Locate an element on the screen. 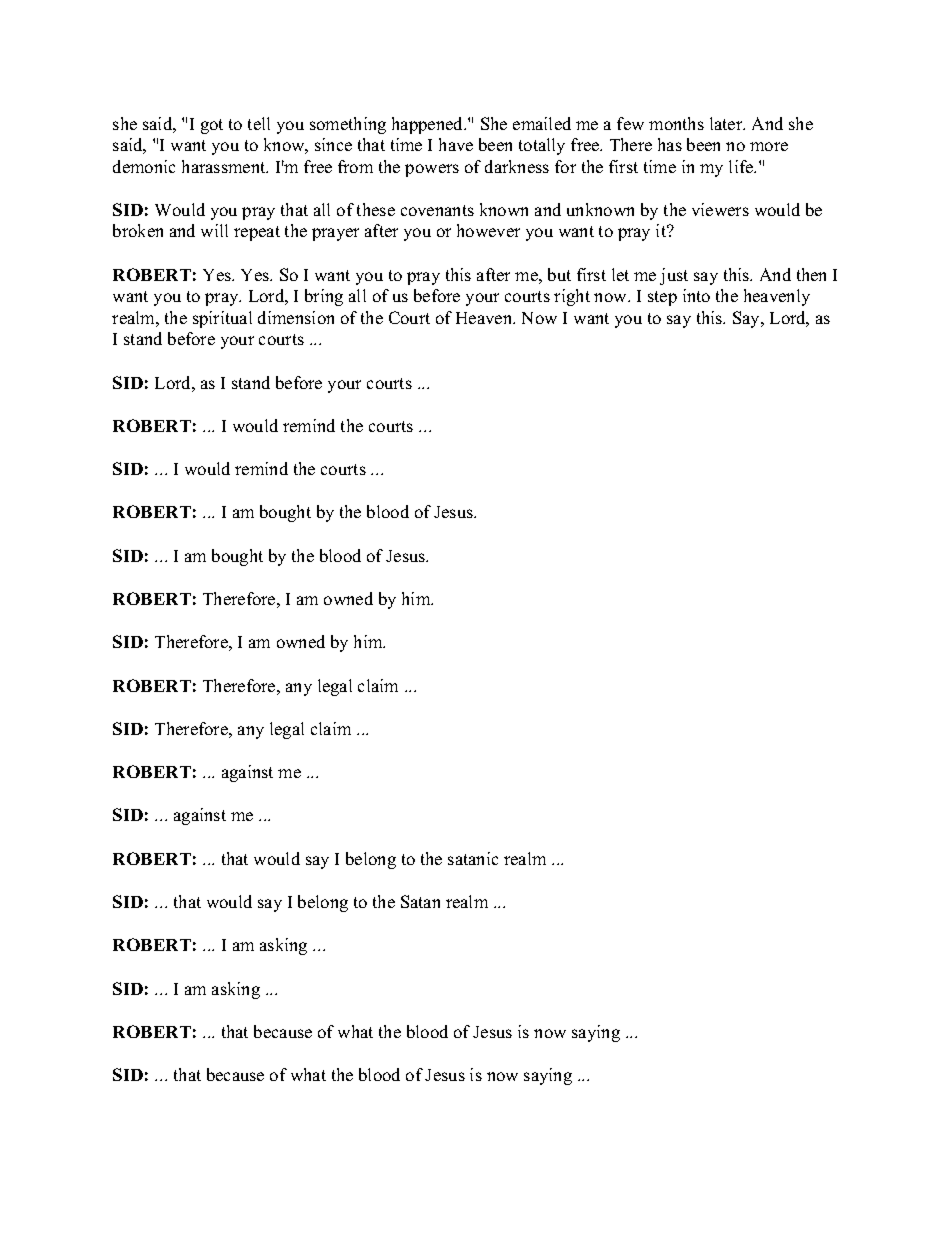  viewers is located at coordinates (720, 209).
